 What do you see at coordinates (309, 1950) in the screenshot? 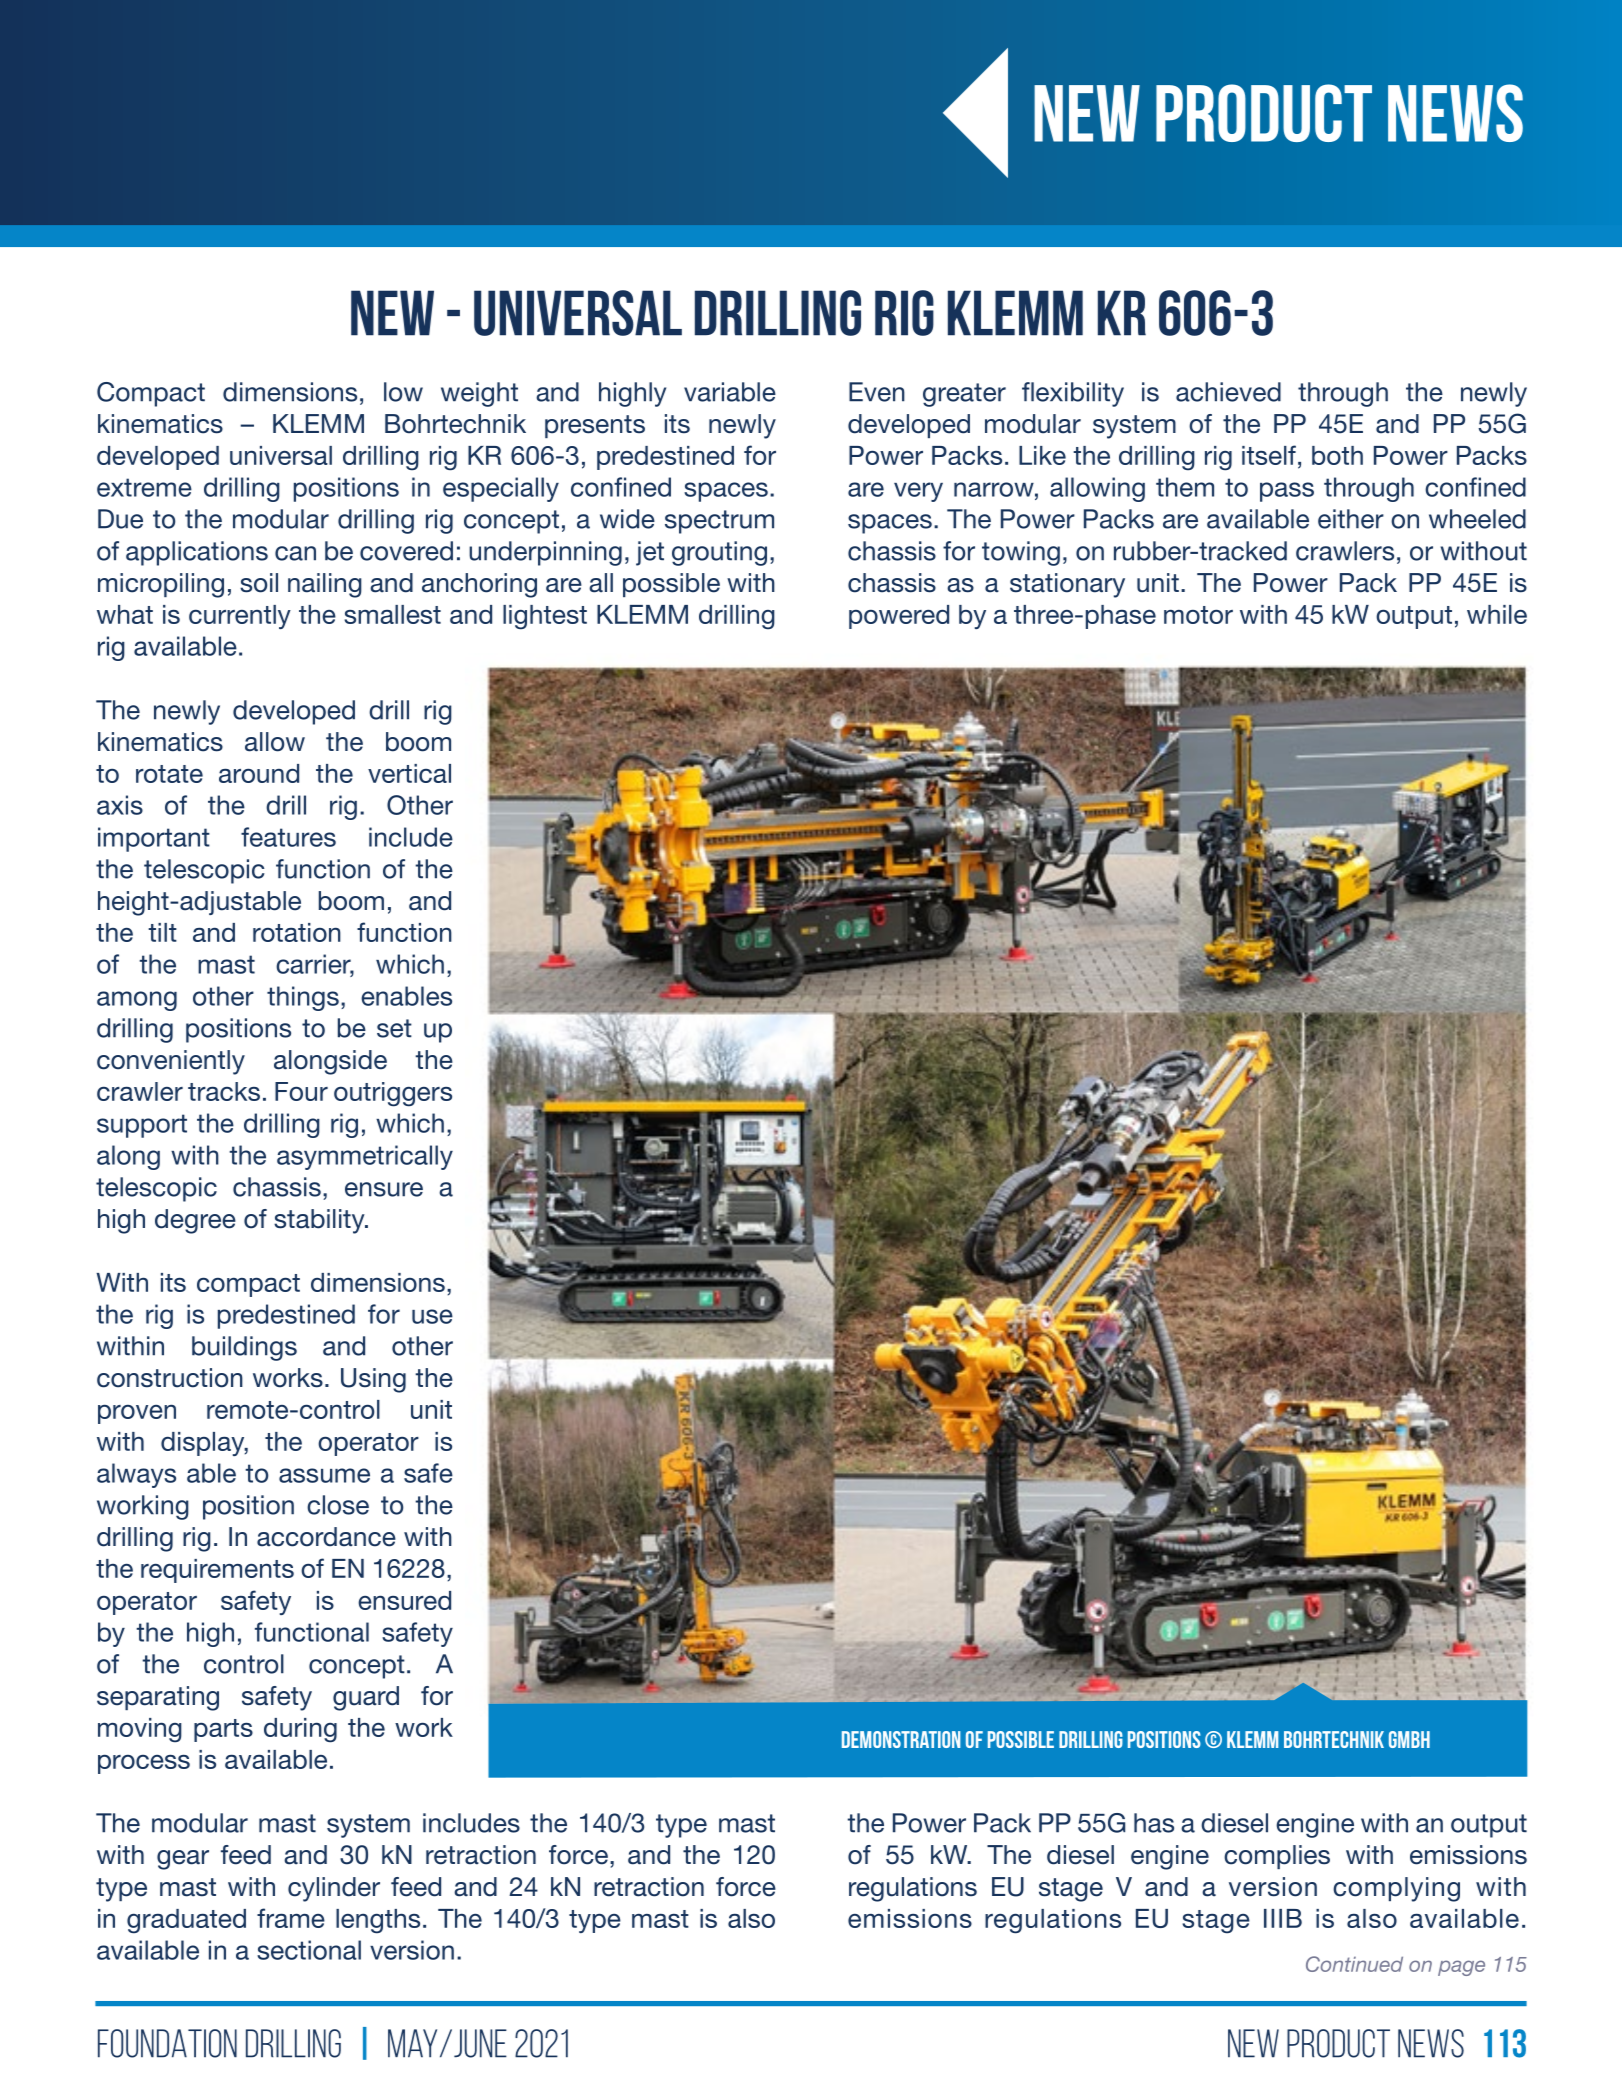
I see `sectional` at bounding box center [309, 1950].
